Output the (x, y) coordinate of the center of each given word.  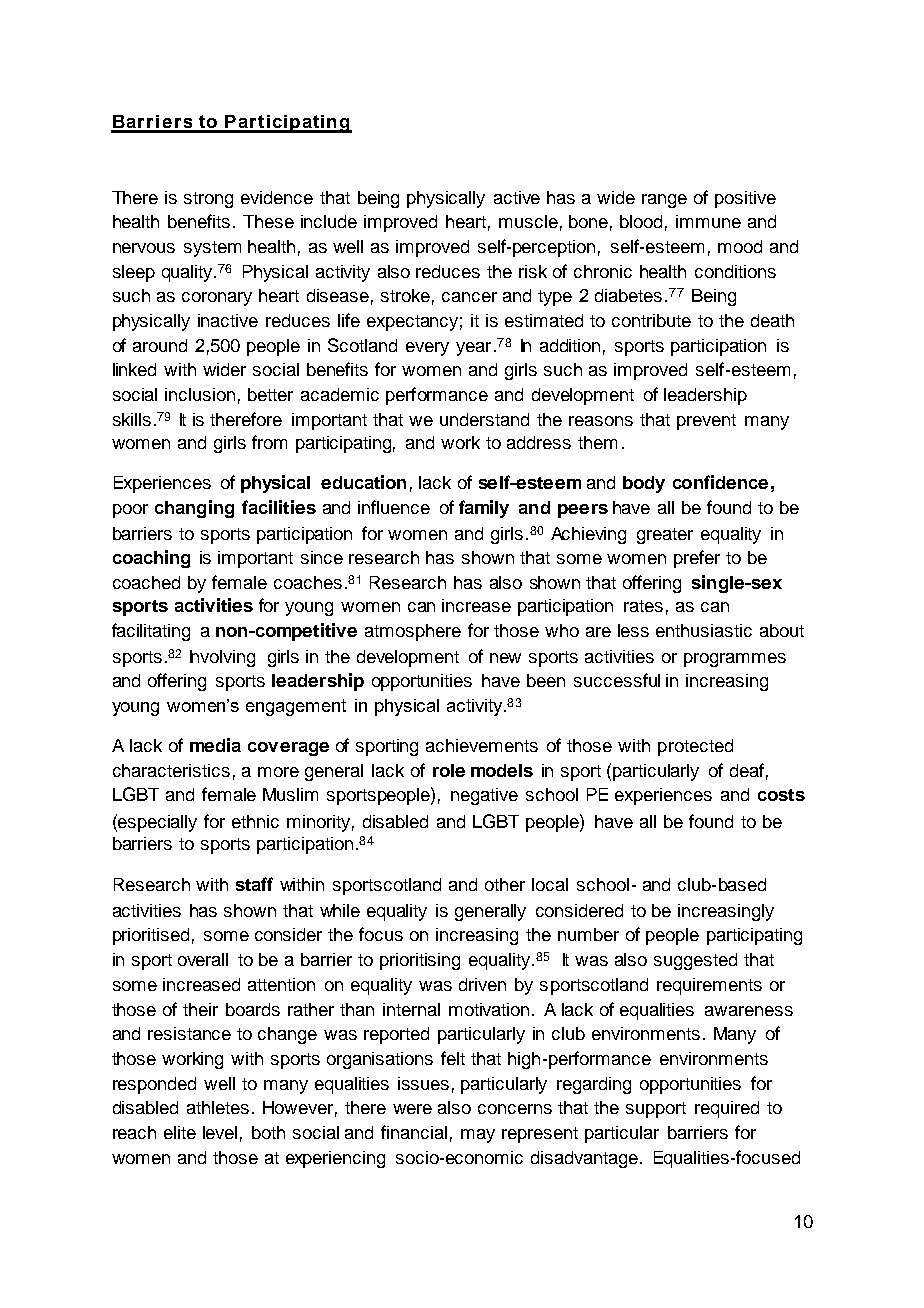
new (505, 658)
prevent (706, 422)
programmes (735, 660)
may (478, 1136)
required (727, 1109)
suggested (695, 961)
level (220, 1132)
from (269, 442)
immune (708, 221)
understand (484, 419)
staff (254, 884)
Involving (222, 658)
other (505, 884)
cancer (469, 297)
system (212, 249)
